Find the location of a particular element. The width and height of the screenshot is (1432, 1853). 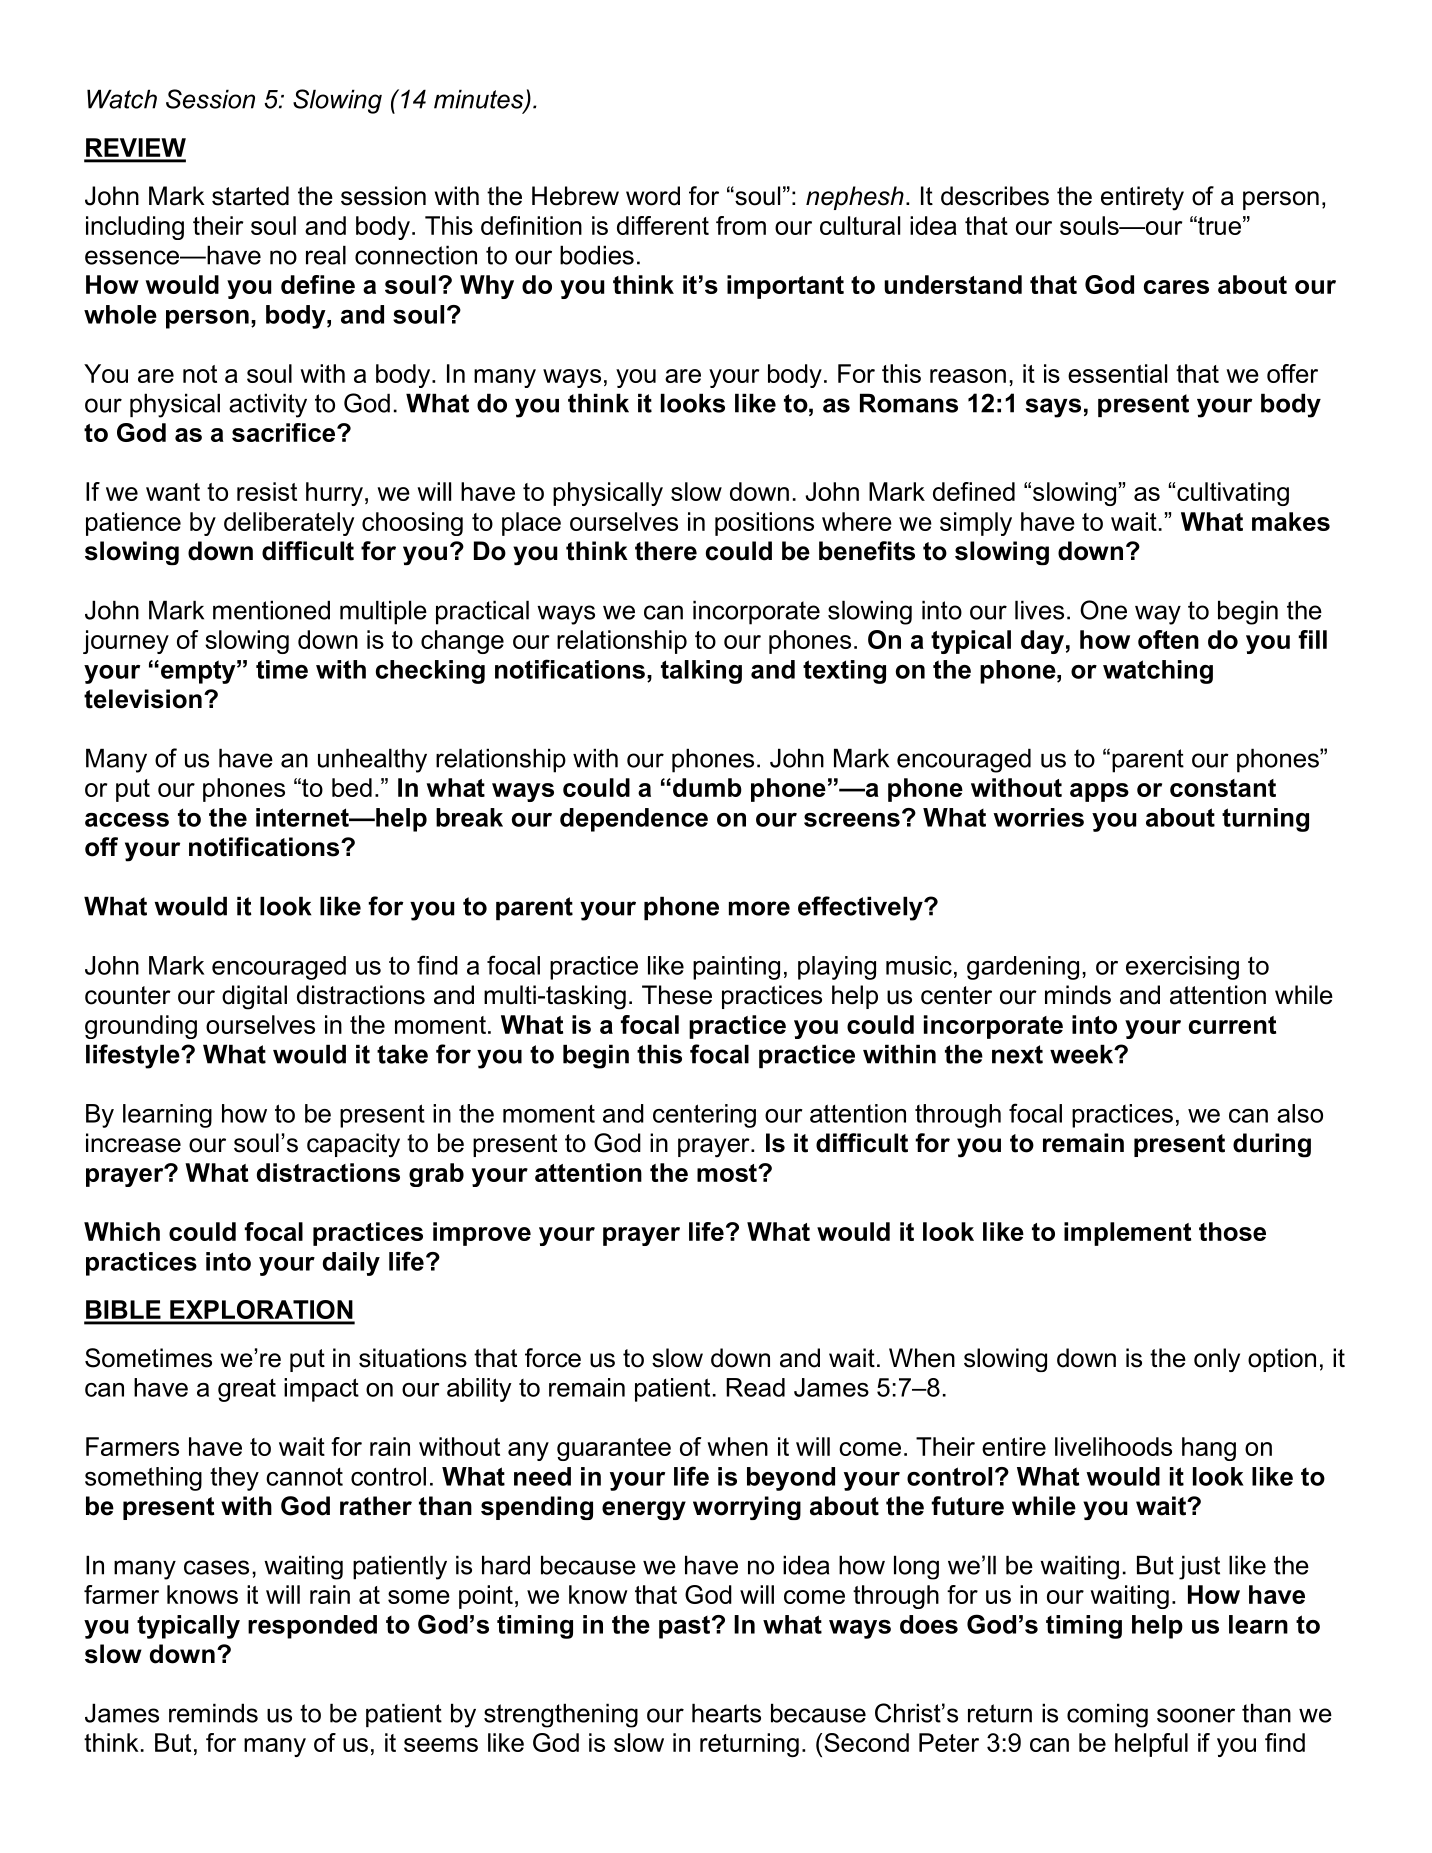

capacity is located at coordinates (353, 1145).
